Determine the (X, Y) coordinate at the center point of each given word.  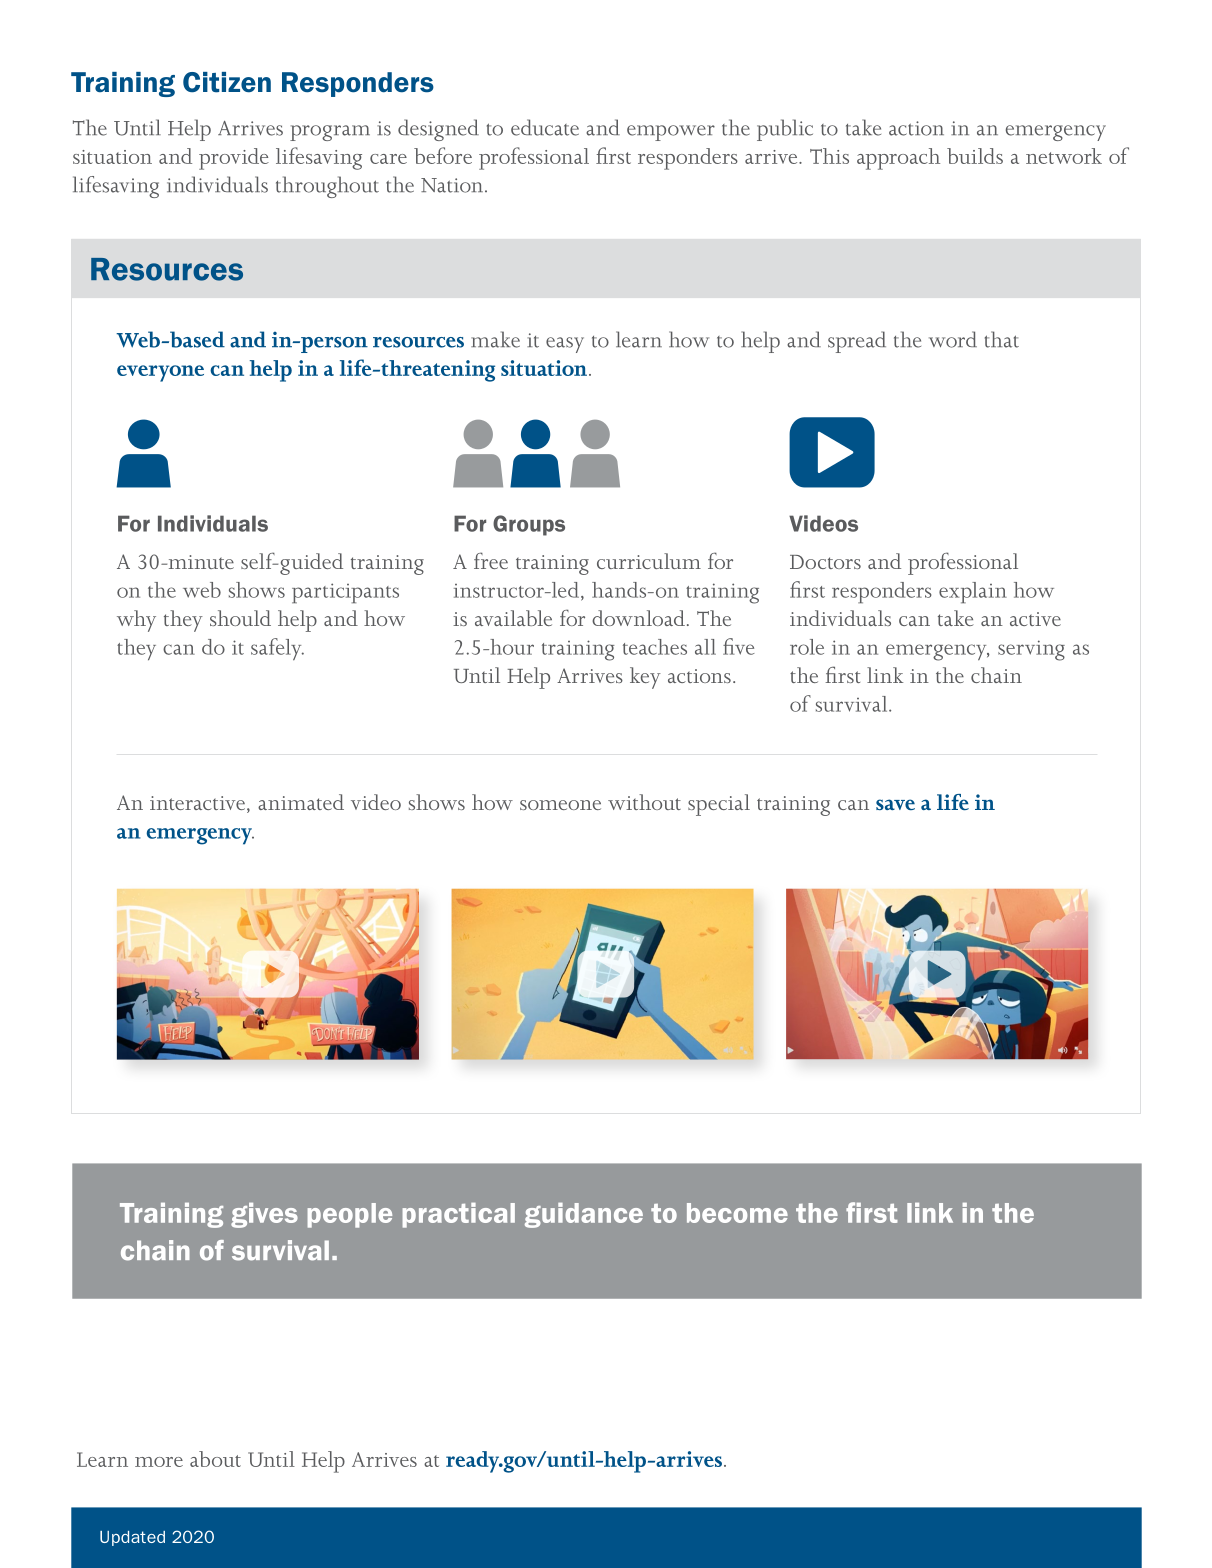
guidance (584, 1215)
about (215, 1459)
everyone (160, 373)
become (737, 1213)
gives (264, 1215)
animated (301, 802)
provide (234, 159)
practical (459, 1215)
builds (975, 156)
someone (560, 805)
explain (973, 593)
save (895, 804)
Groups (529, 525)
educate (545, 127)
